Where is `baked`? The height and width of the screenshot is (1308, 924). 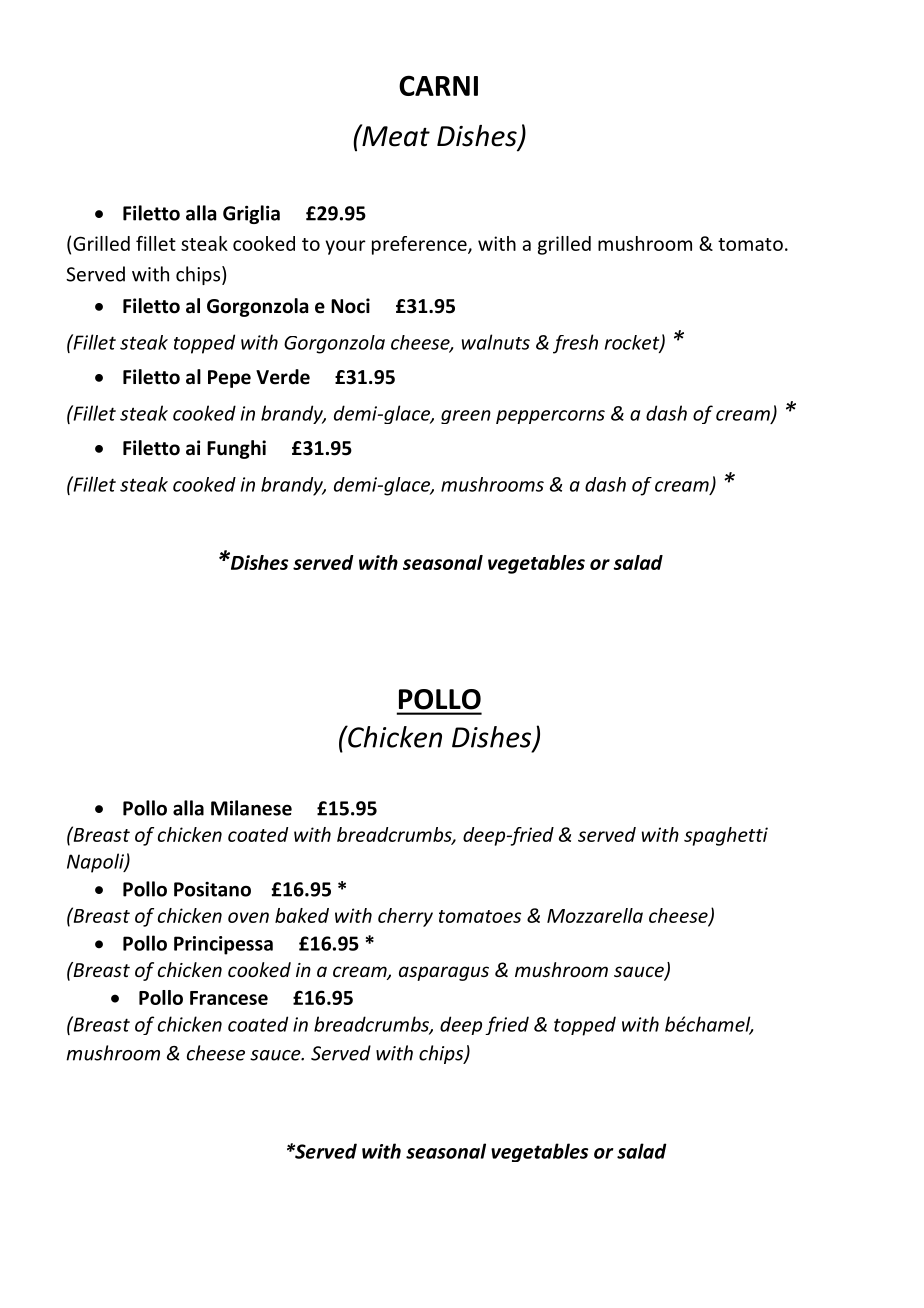
baked is located at coordinates (302, 915).
